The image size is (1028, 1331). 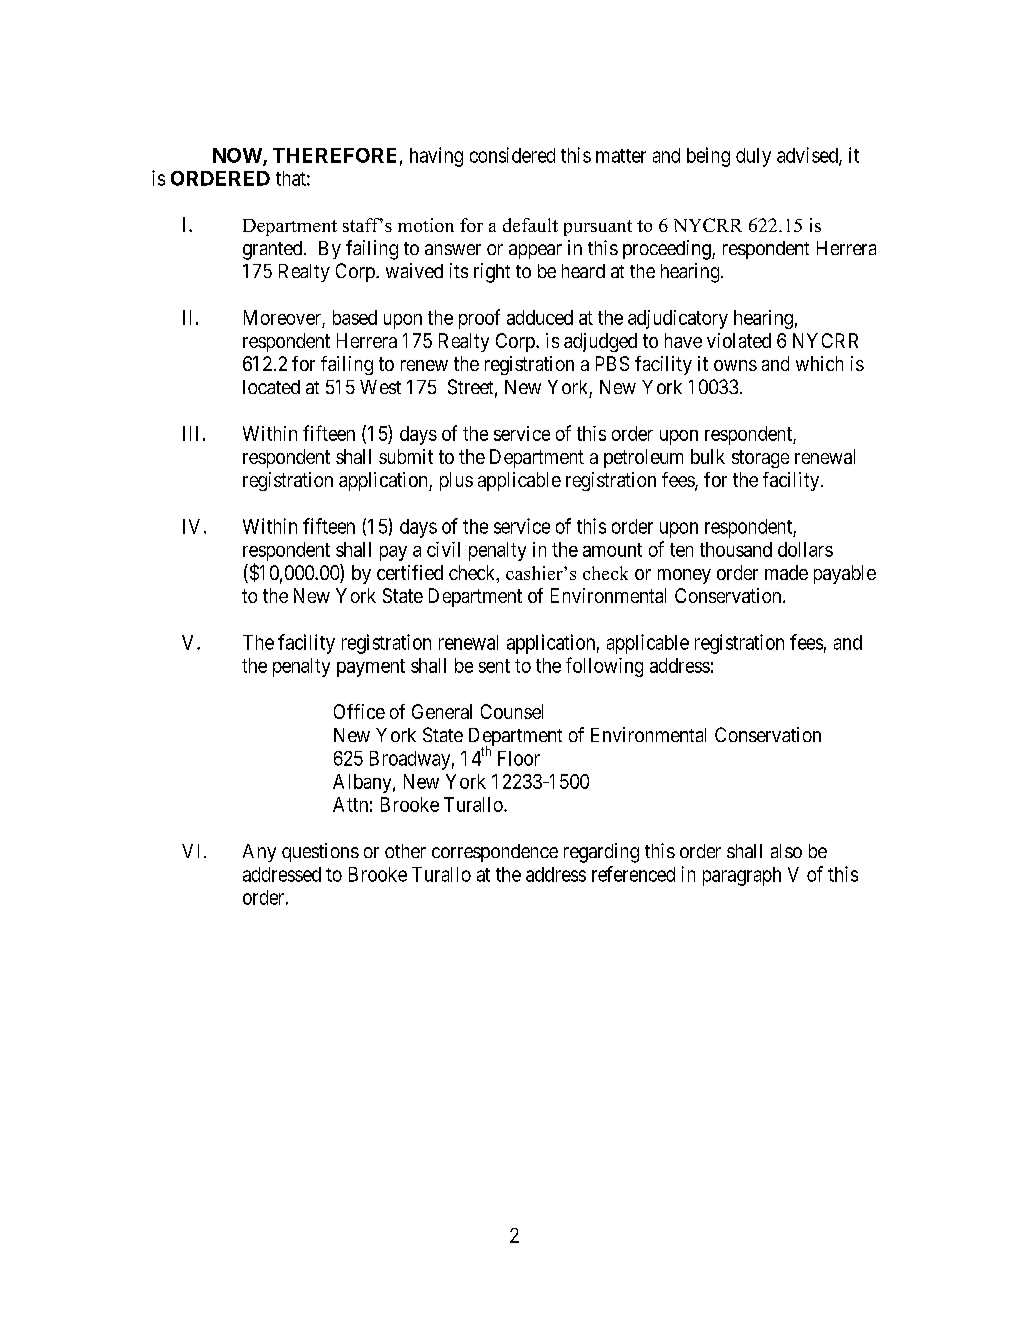 What do you see at coordinates (805, 549) in the screenshot?
I see `dollars` at bounding box center [805, 549].
